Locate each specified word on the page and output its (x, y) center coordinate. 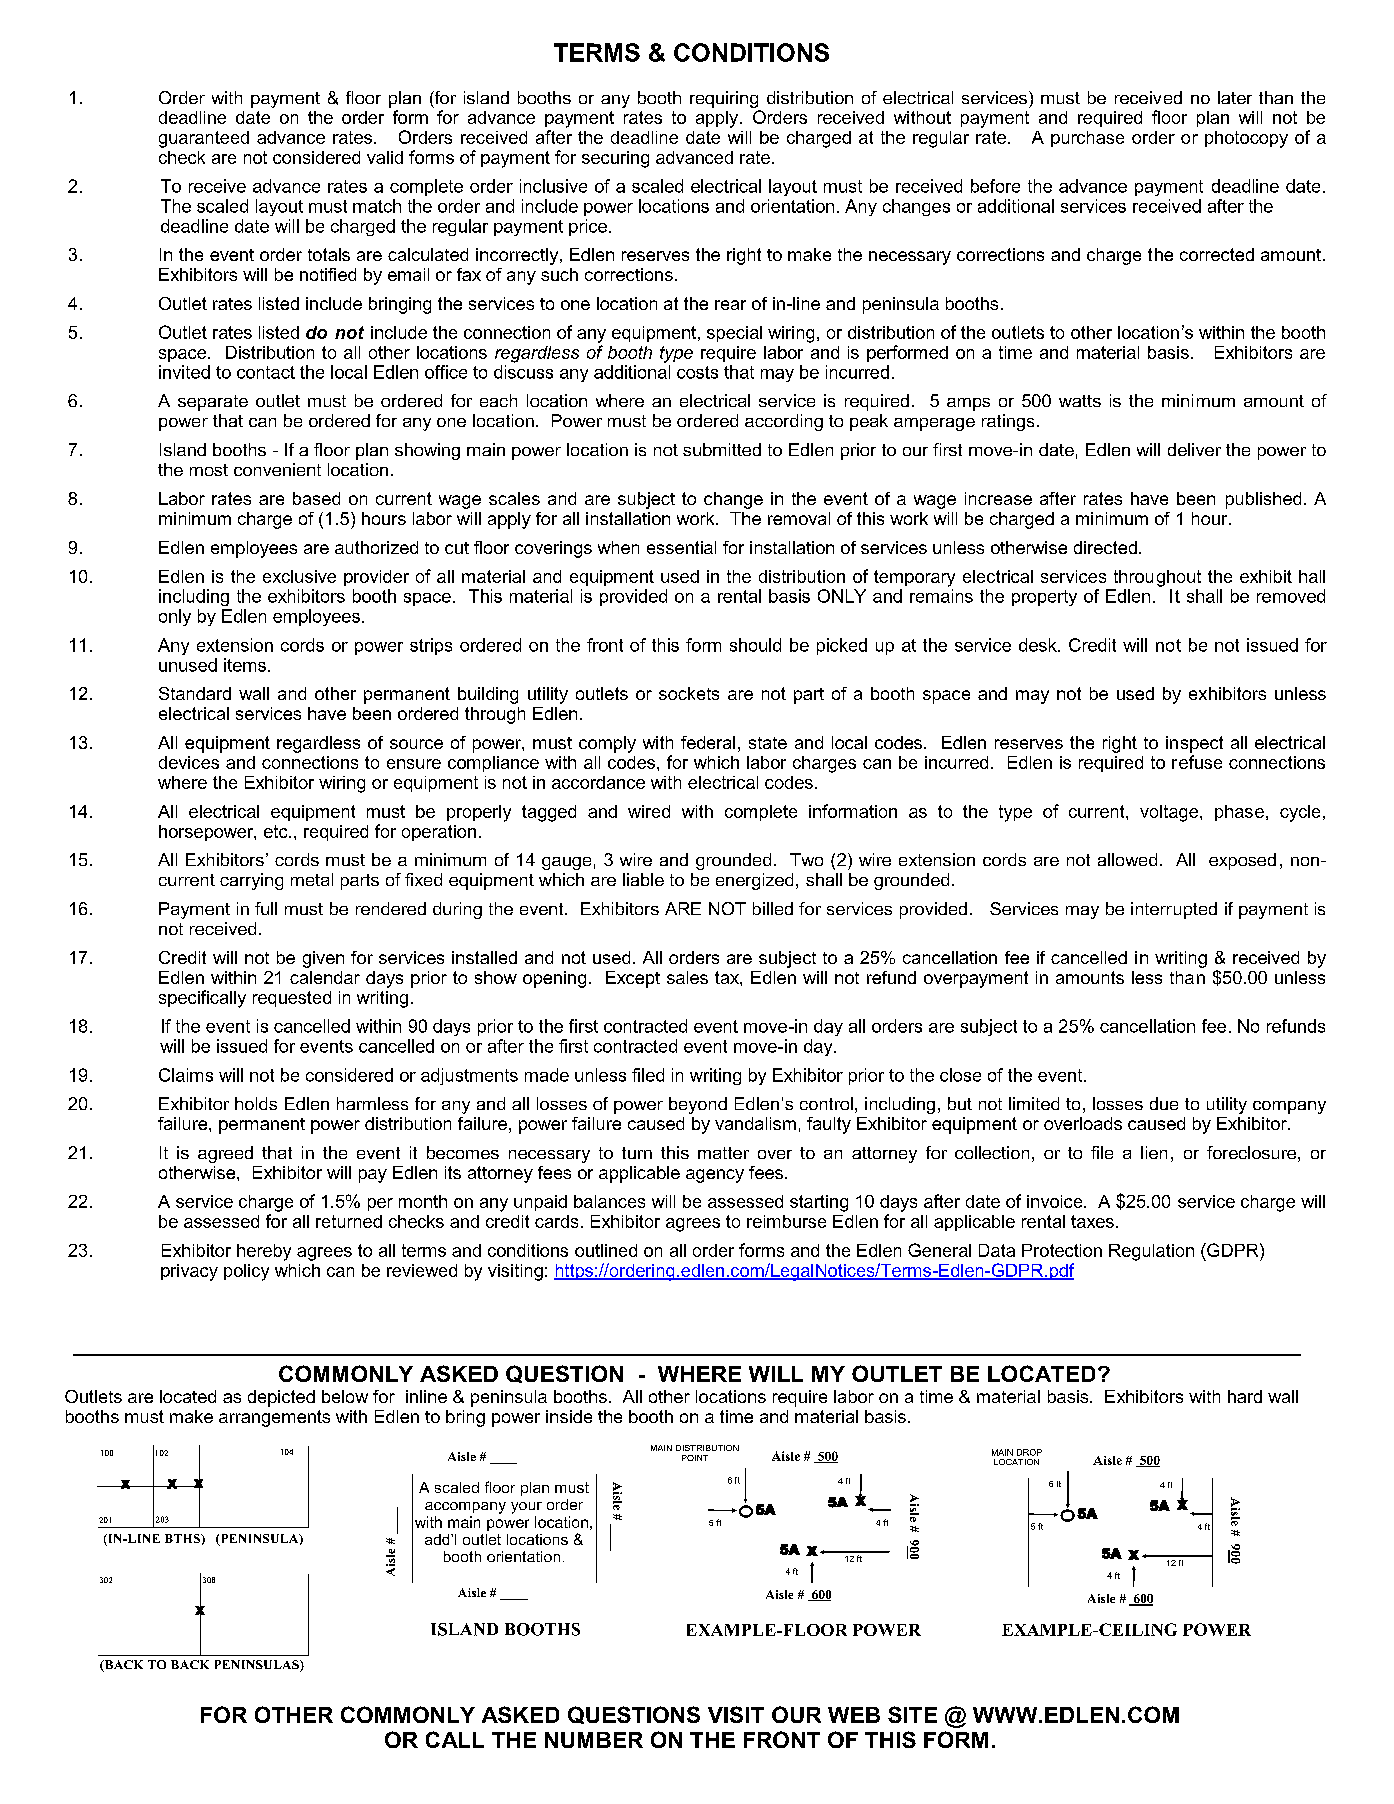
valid (385, 157)
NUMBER (594, 1740)
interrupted (1174, 910)
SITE (912, 1714)
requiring (724, 99)
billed (773, 908)
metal (312, 879)
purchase (1087, 139)
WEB (854, 1715)
